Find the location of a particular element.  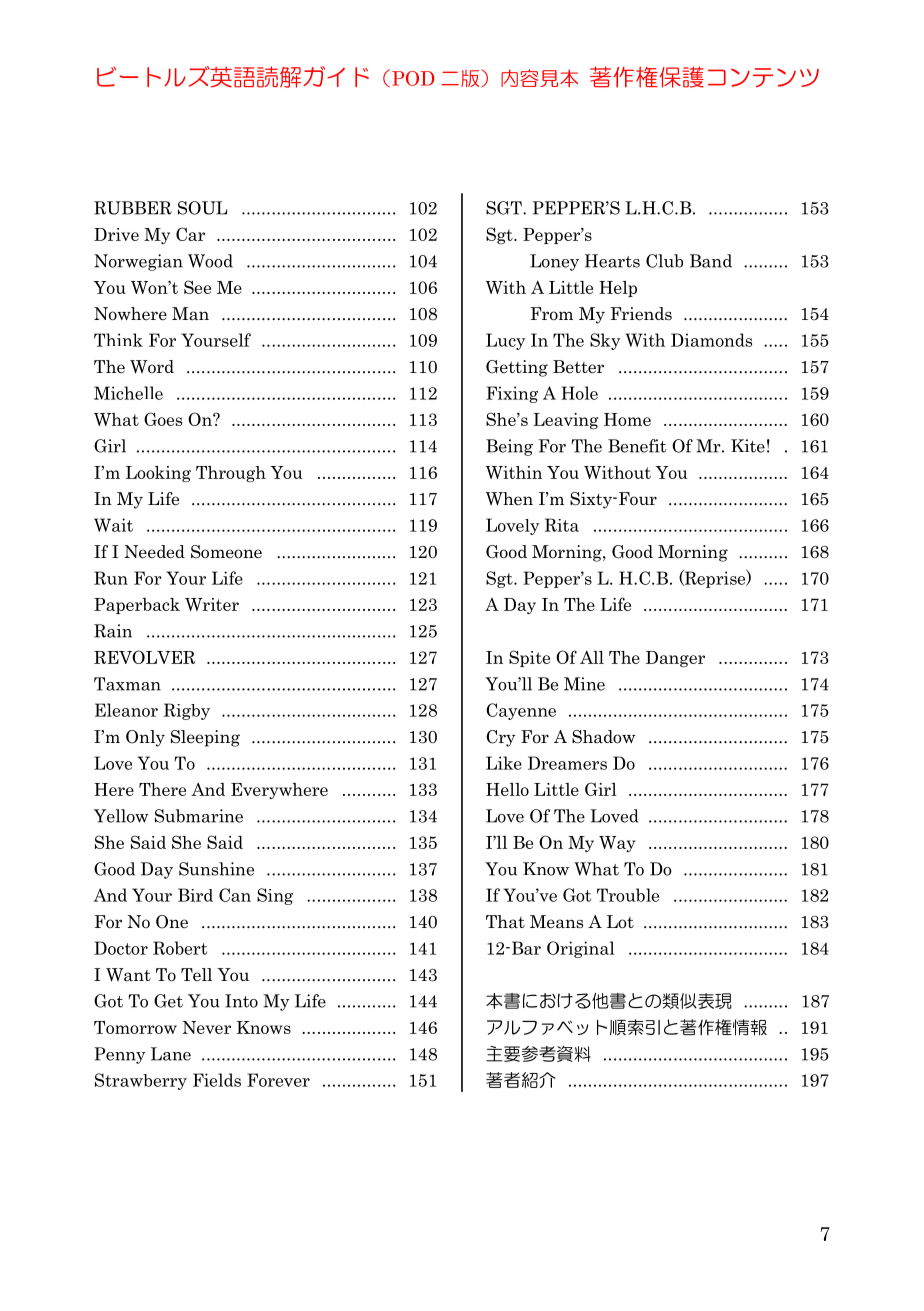

Danger is located at coordinates (675, 659).
